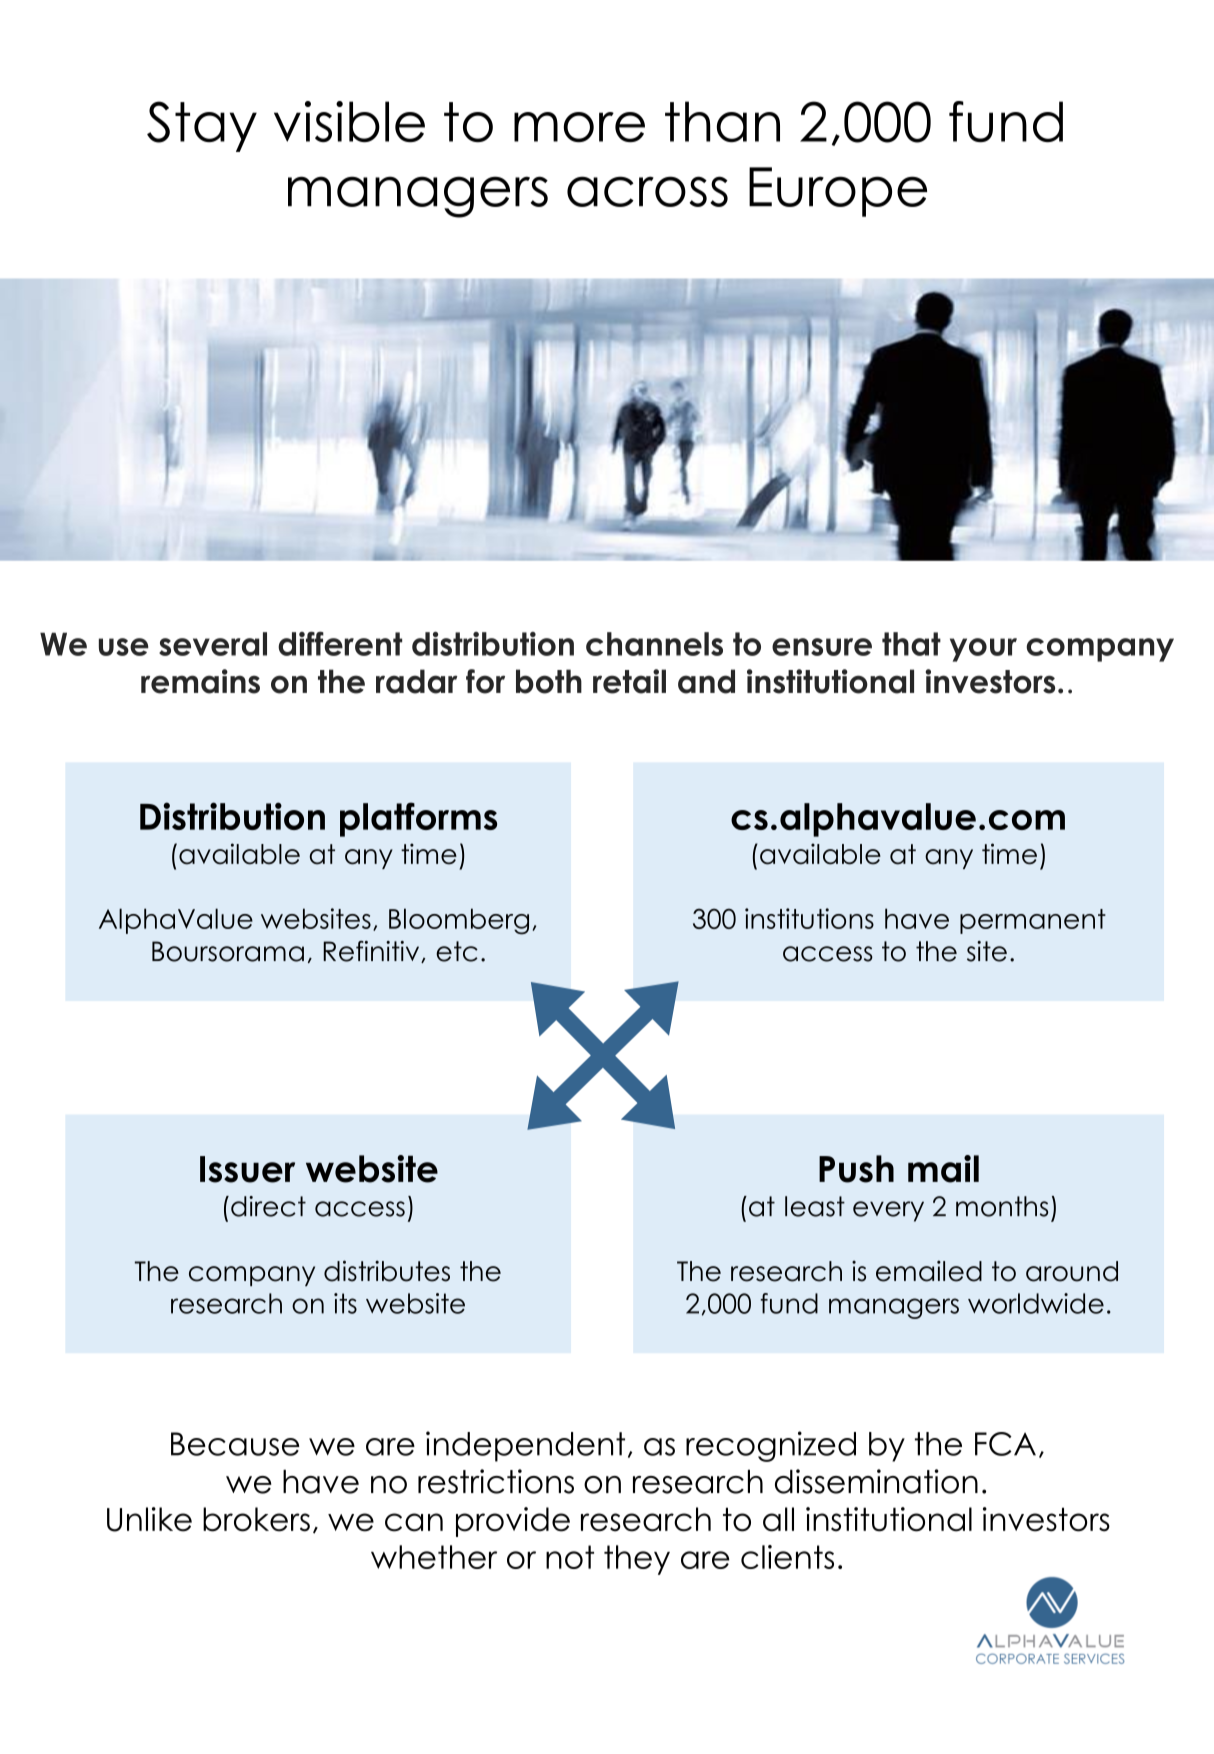 The image size is (1214, 1754). I want to click on Stay, so click(202, 126).
